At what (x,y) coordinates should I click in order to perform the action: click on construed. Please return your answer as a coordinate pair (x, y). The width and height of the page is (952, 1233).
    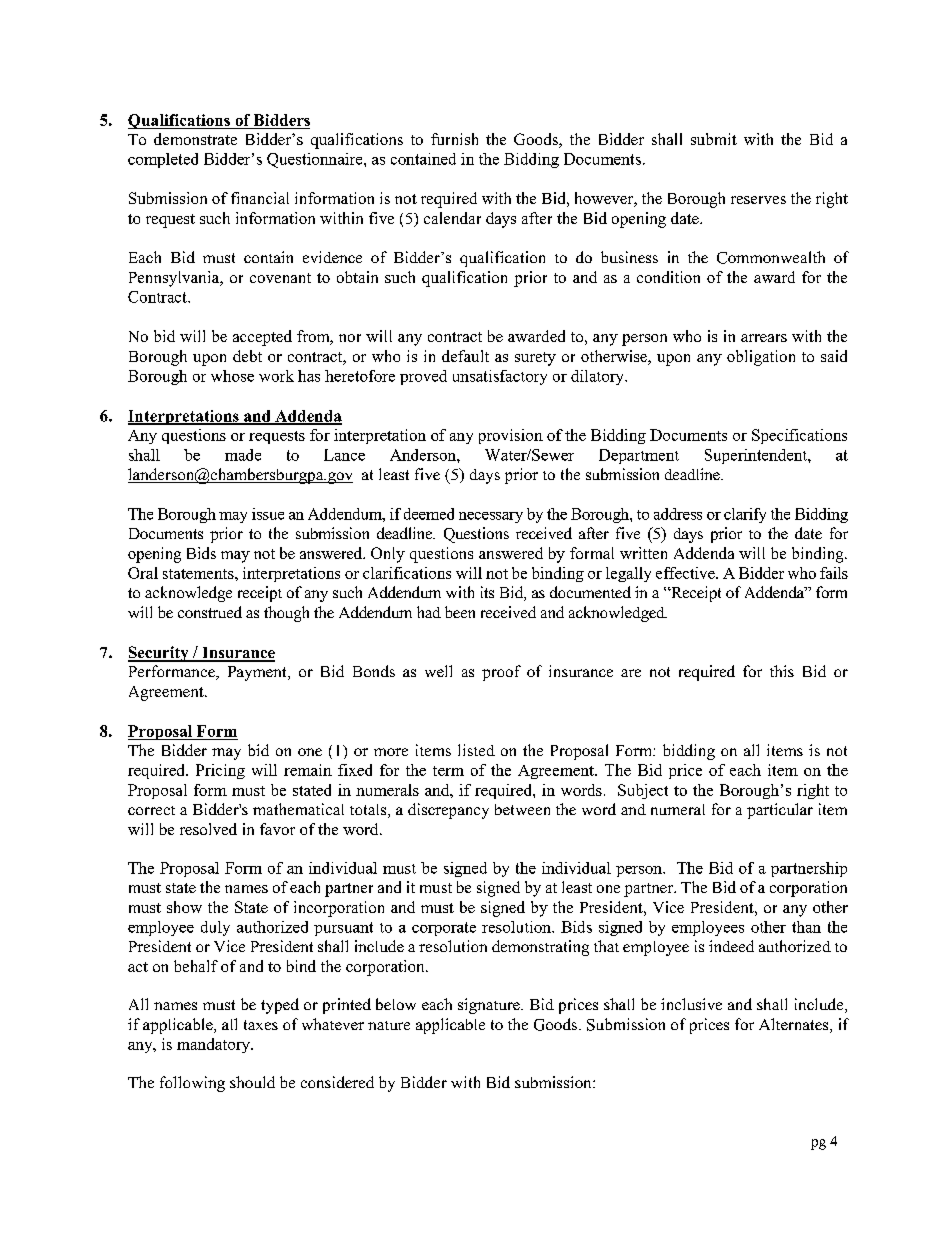
    Looking at the image, I should click on (210, 612).
